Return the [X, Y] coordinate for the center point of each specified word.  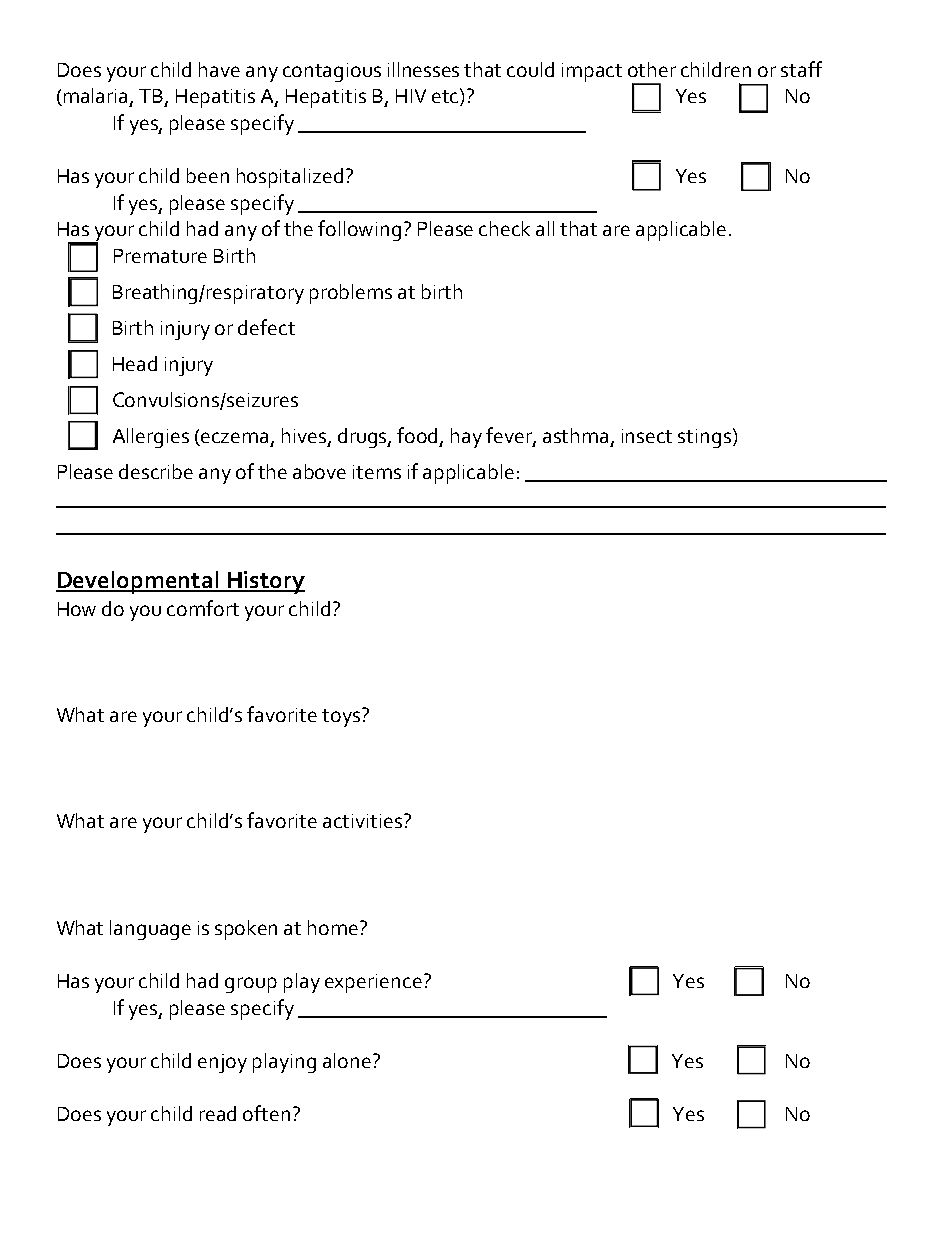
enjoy [222, 1063]
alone [347, 1060]
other [652, 69]
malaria [97, 97]
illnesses [423, 69]
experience [373, 983]
